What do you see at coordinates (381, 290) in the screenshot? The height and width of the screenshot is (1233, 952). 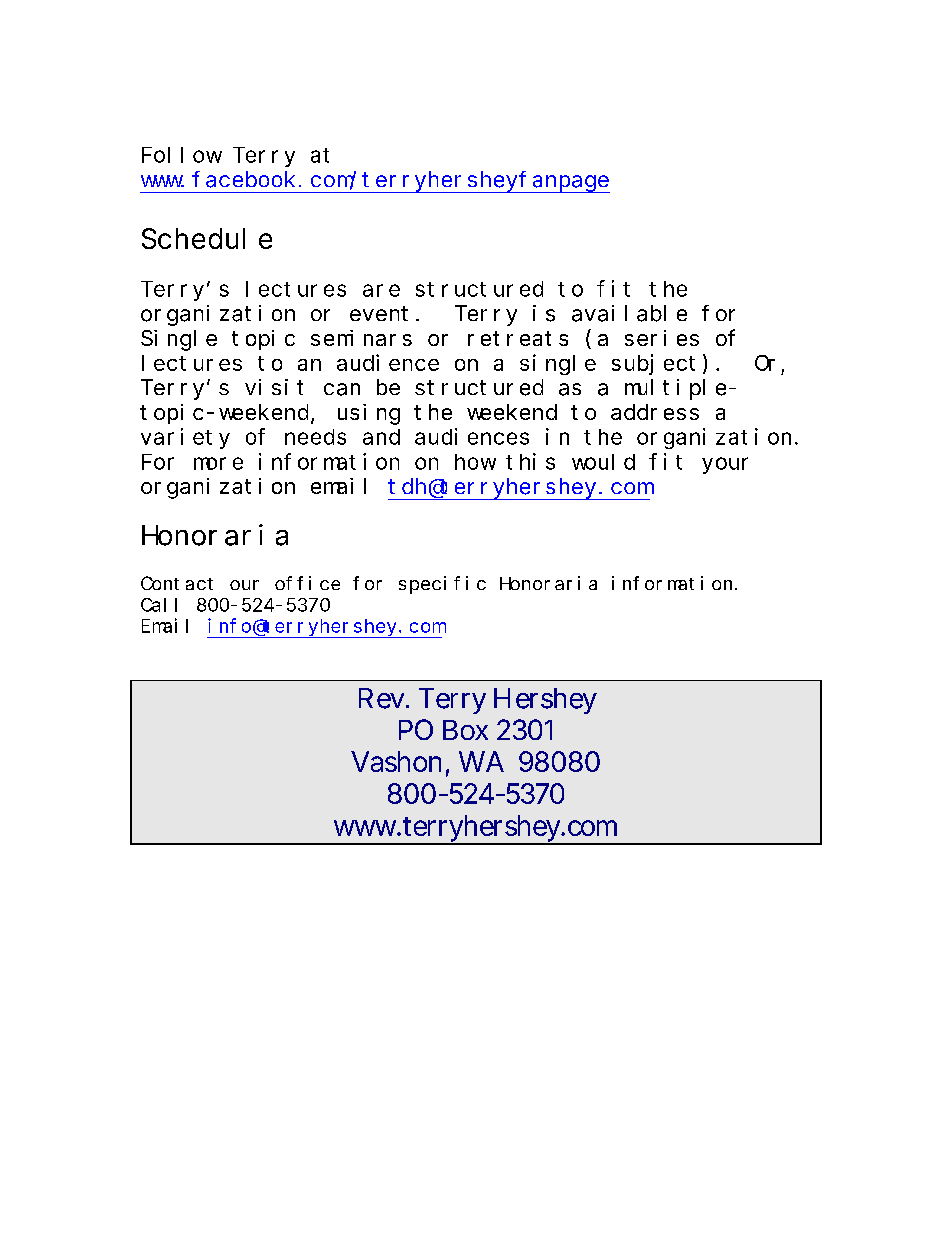 I see `are` at bounding box center [381, 290].
